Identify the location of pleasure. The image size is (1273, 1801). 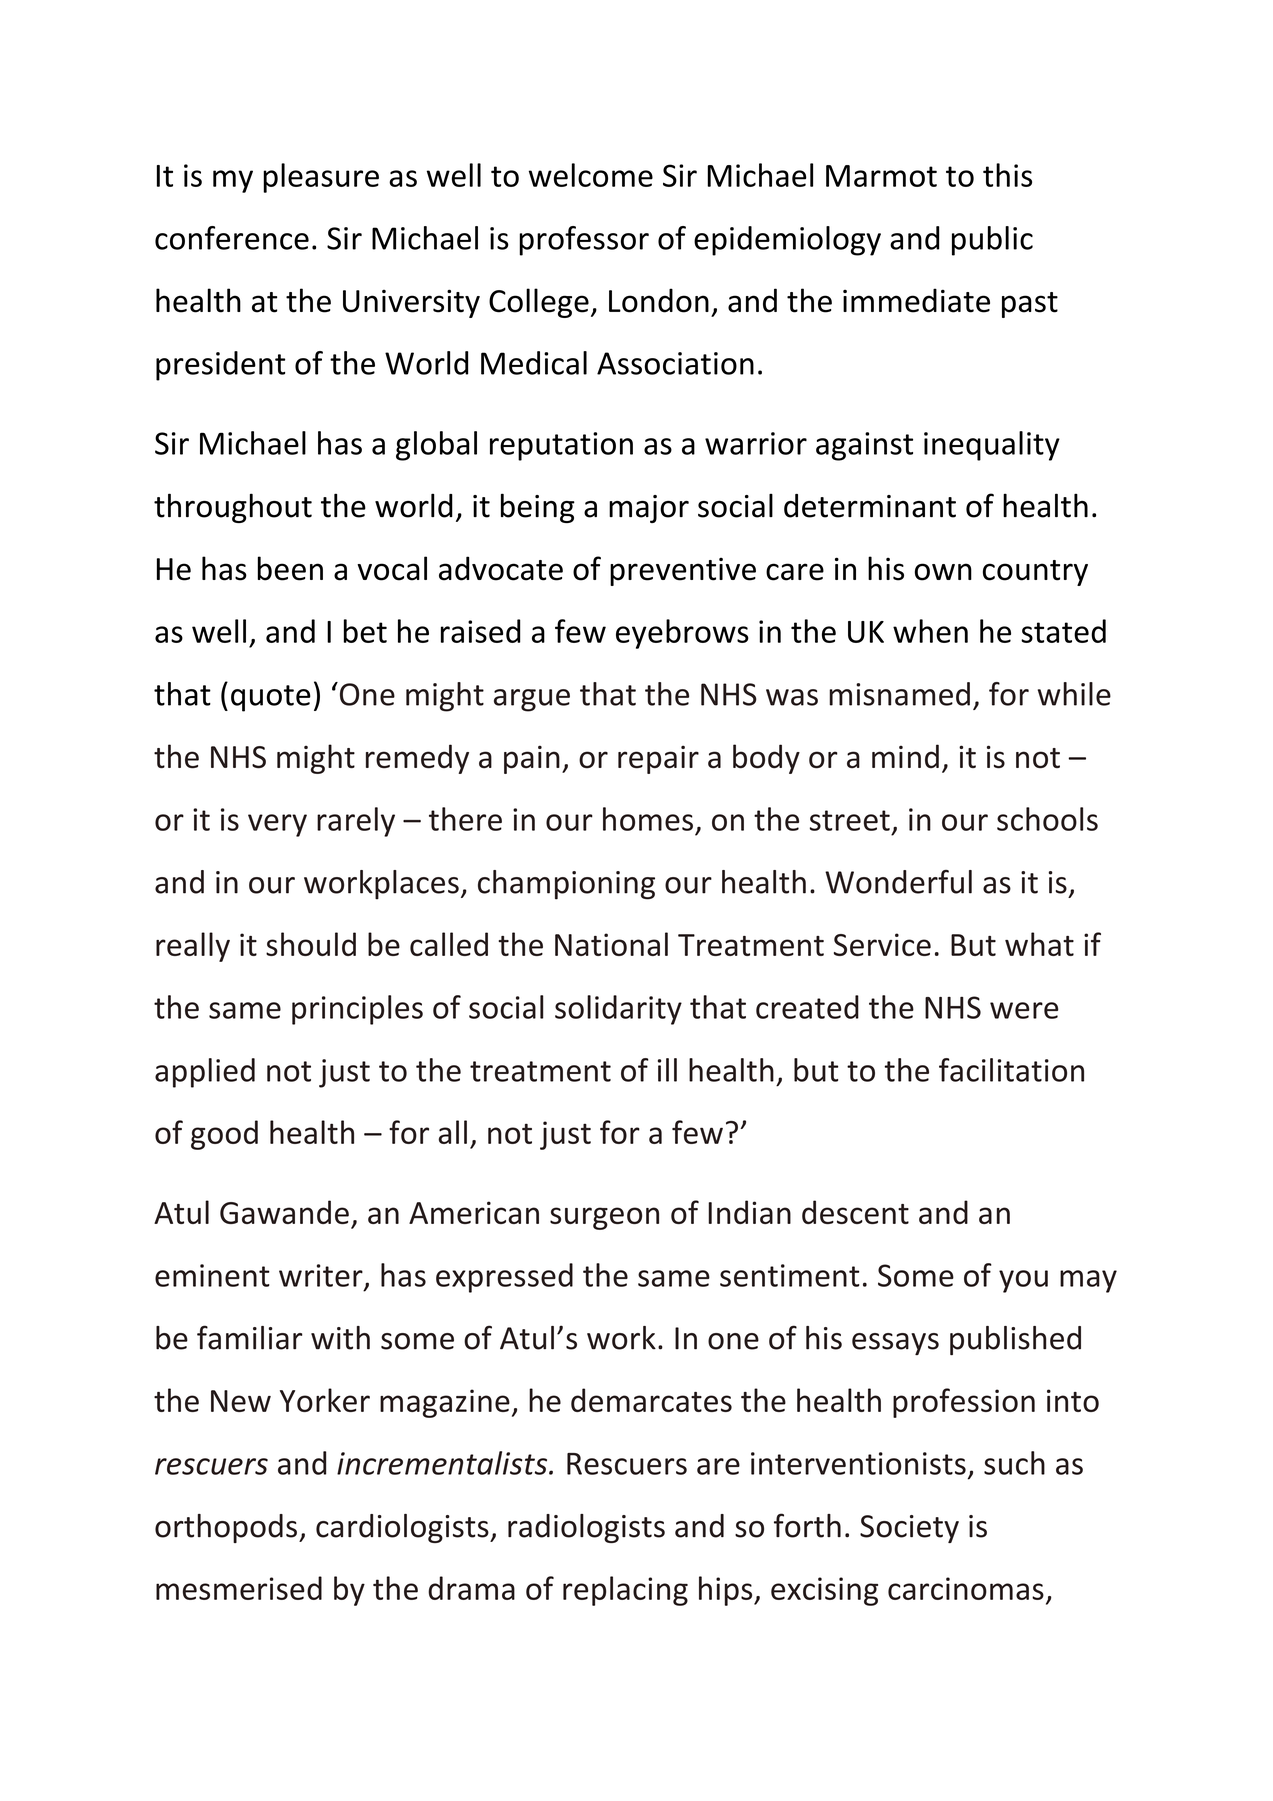
(321, 178).
